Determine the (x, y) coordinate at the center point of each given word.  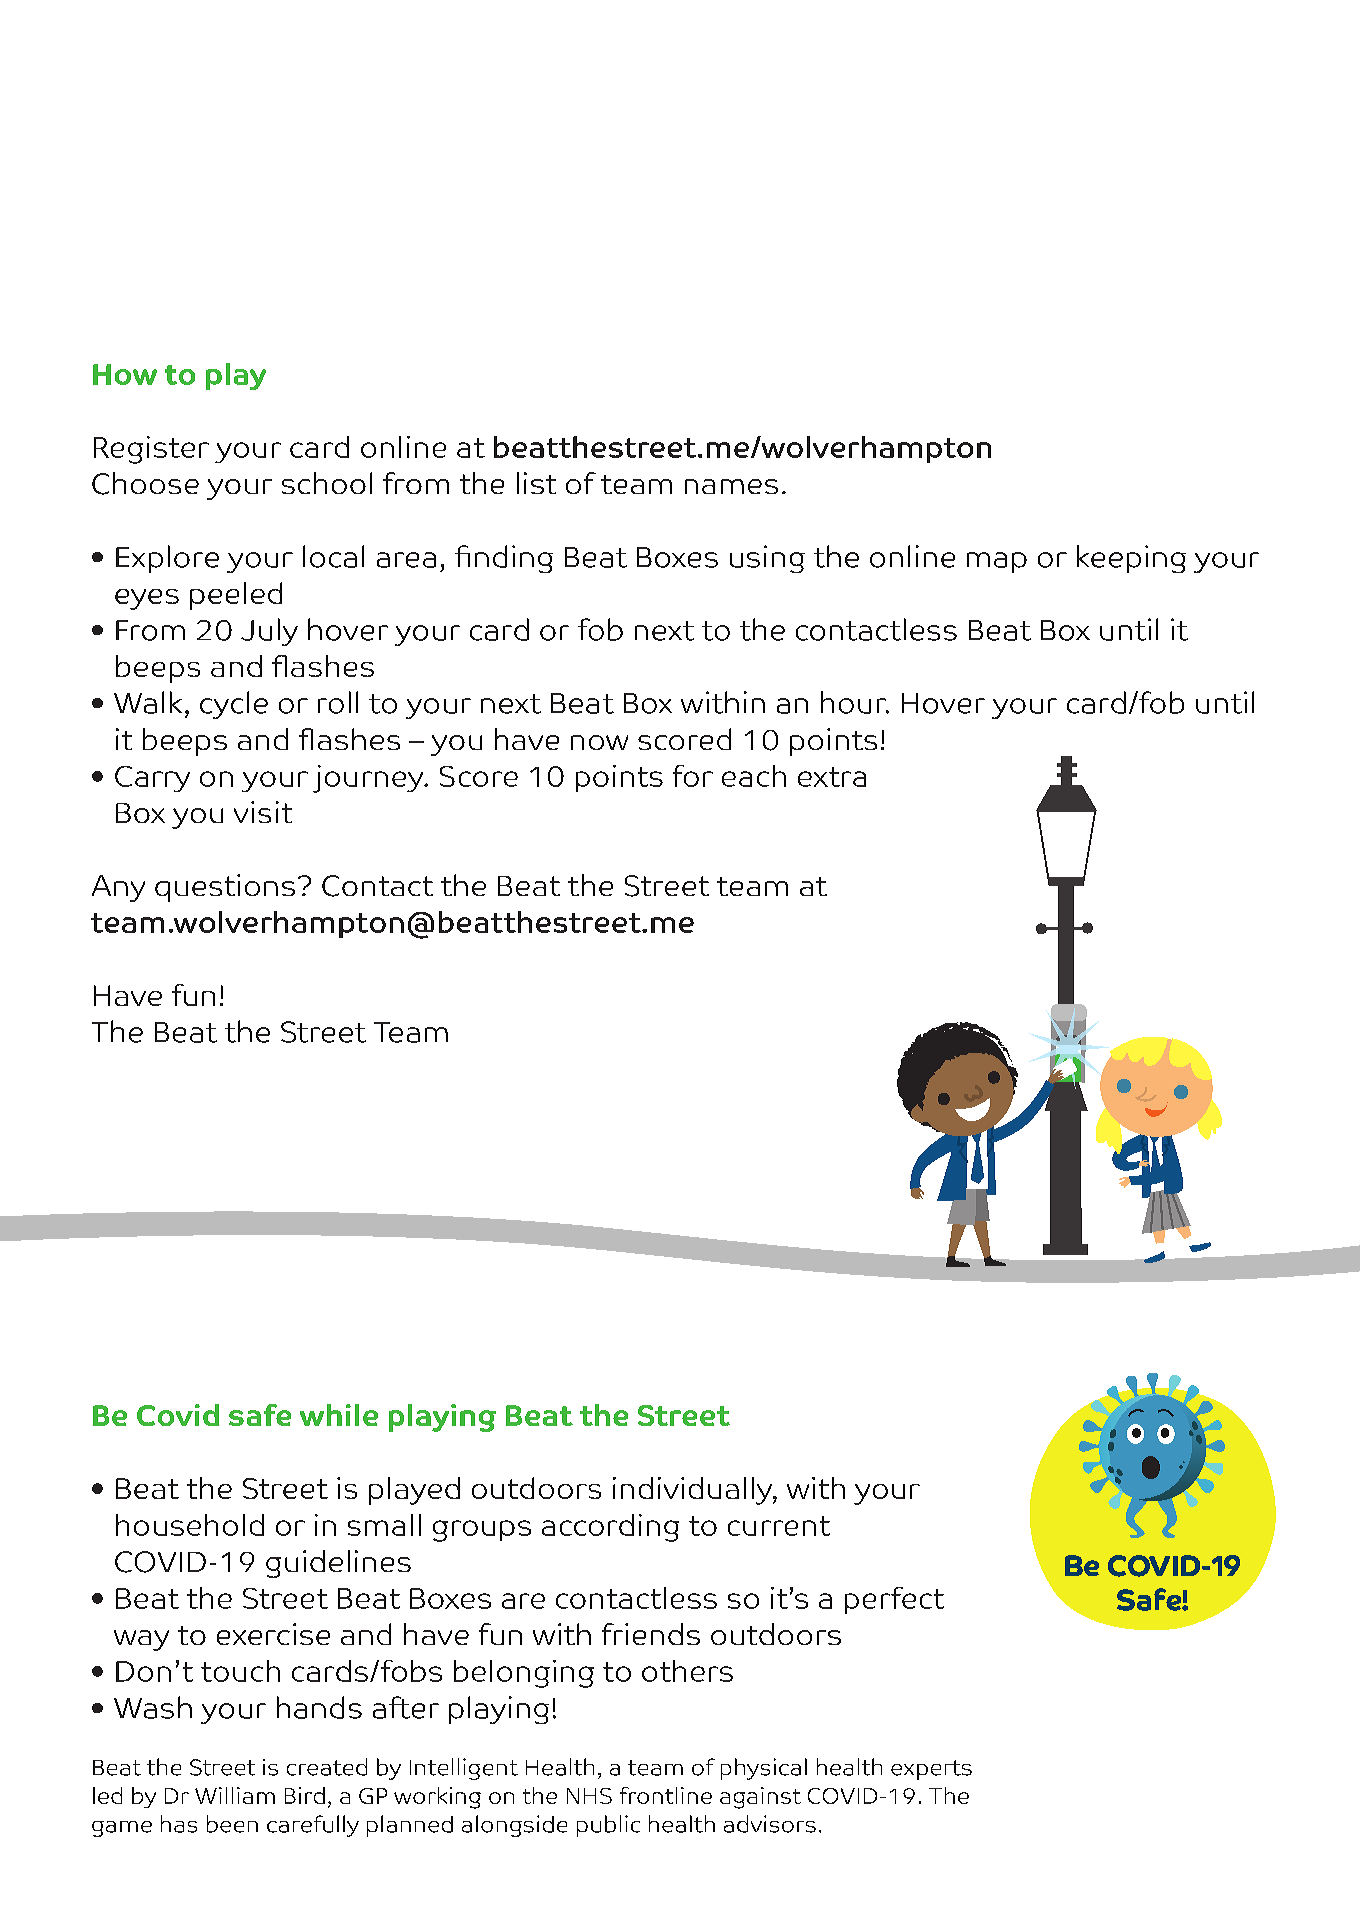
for (693, 776)
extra (832, 777)
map (997, 562)
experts (931, 1770)
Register (151, 450)
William (235, 1795)
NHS (589, 1796)
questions (225, 888)
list (536, 483)
